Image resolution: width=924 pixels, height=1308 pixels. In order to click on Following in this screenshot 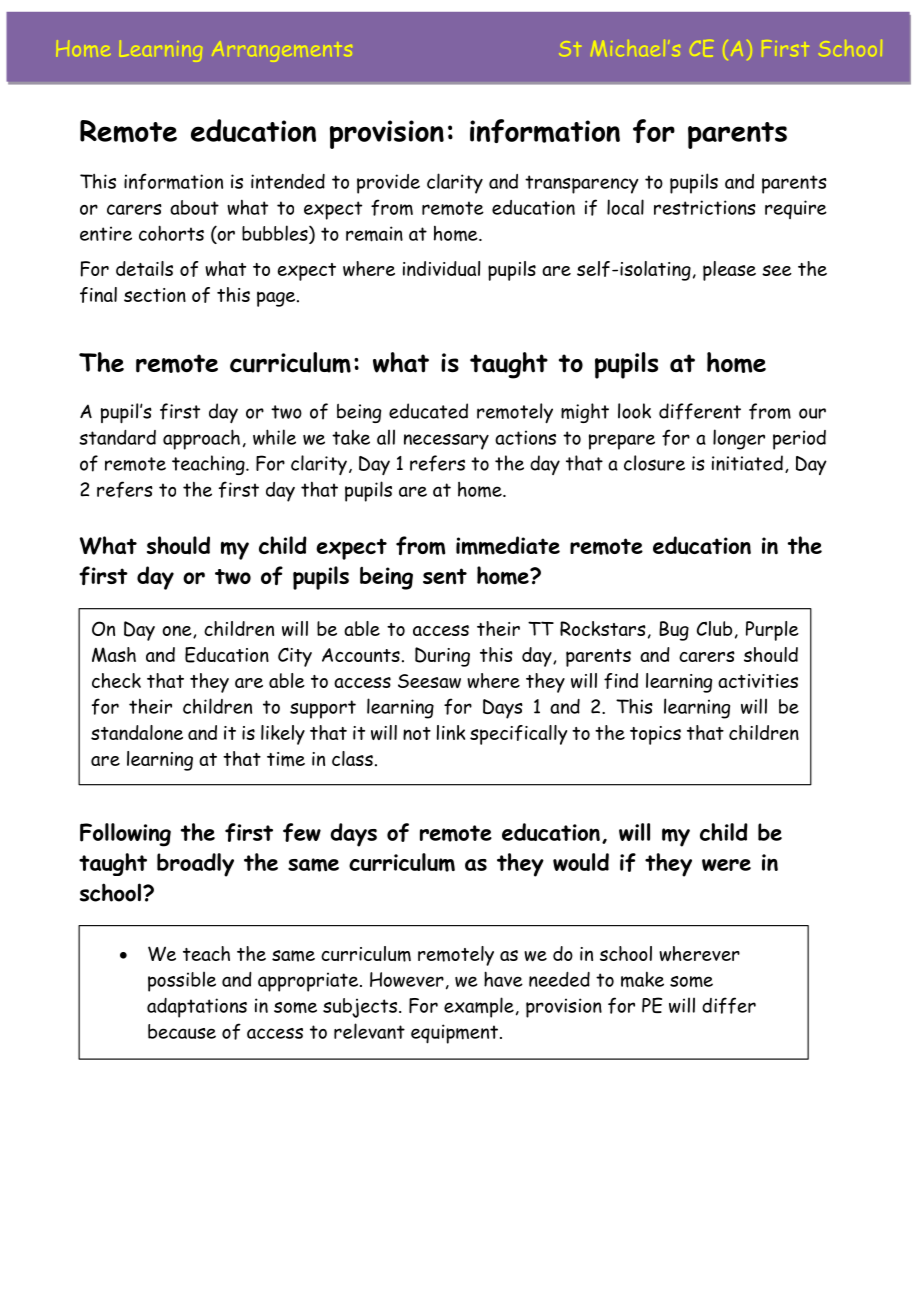, I will do `click(125, 835)`.
